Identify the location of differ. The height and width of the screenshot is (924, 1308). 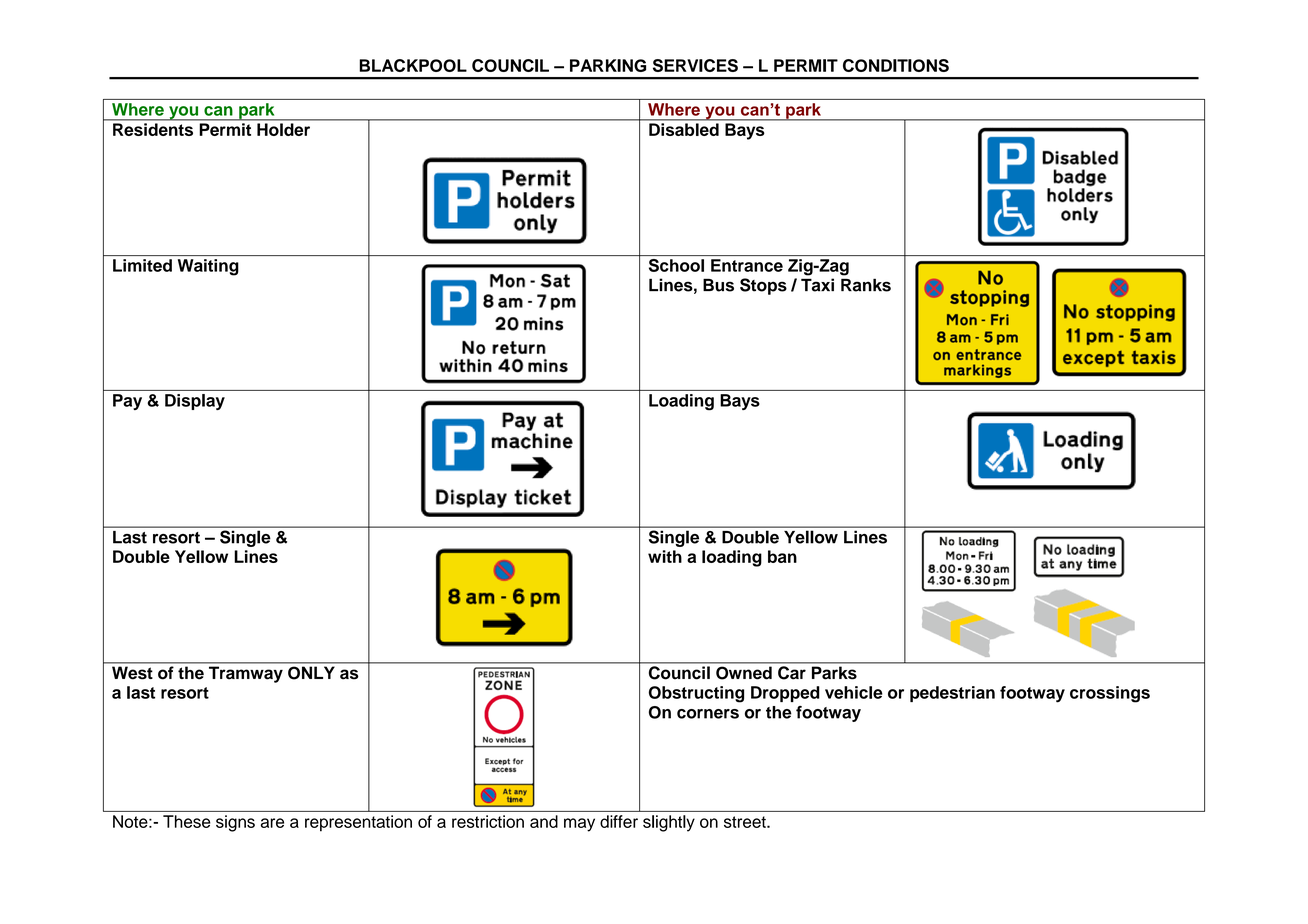
(619, 821).
